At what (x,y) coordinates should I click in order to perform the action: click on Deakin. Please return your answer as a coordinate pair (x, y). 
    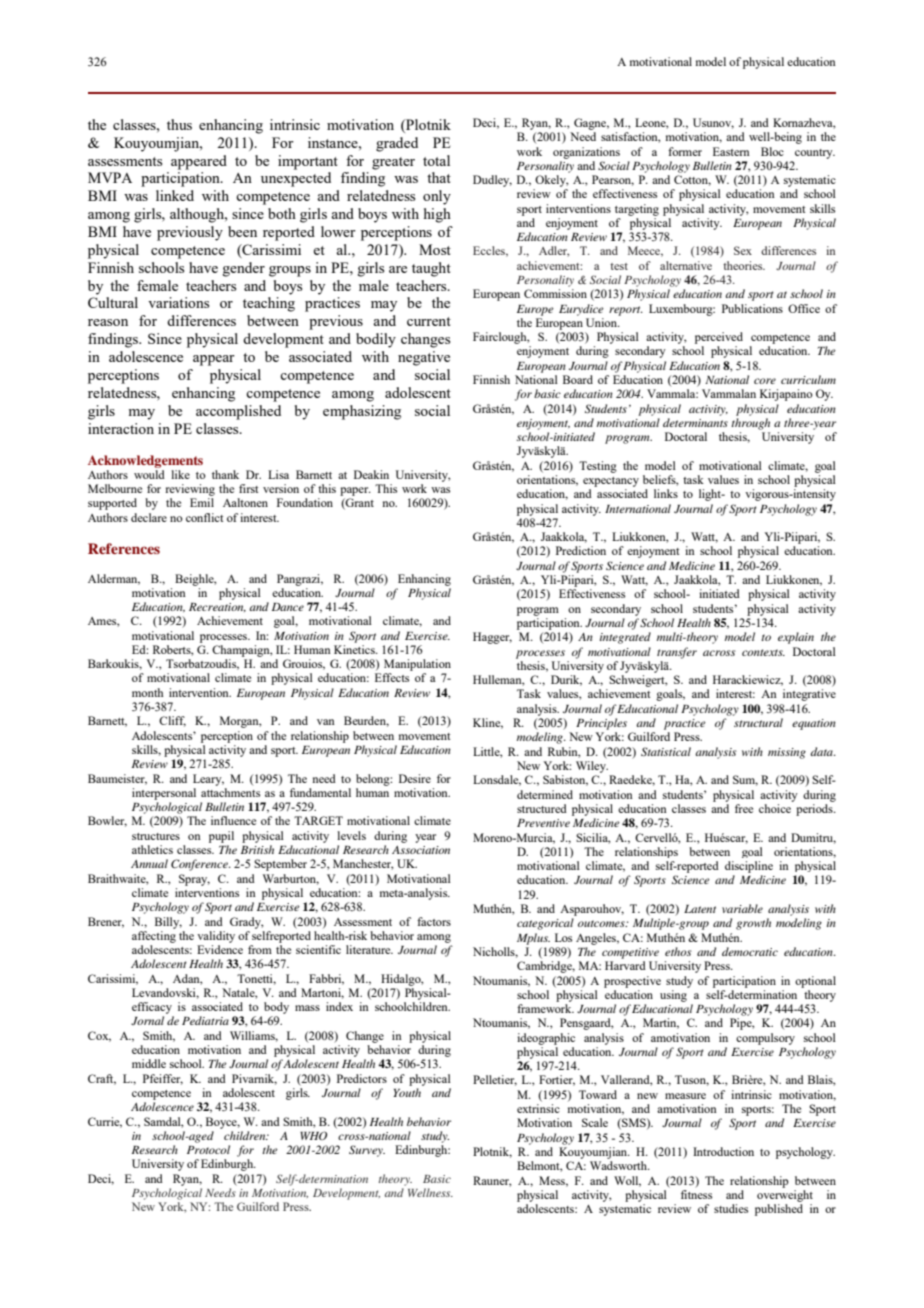
    Looking at the image, I should click on (371, 474).
